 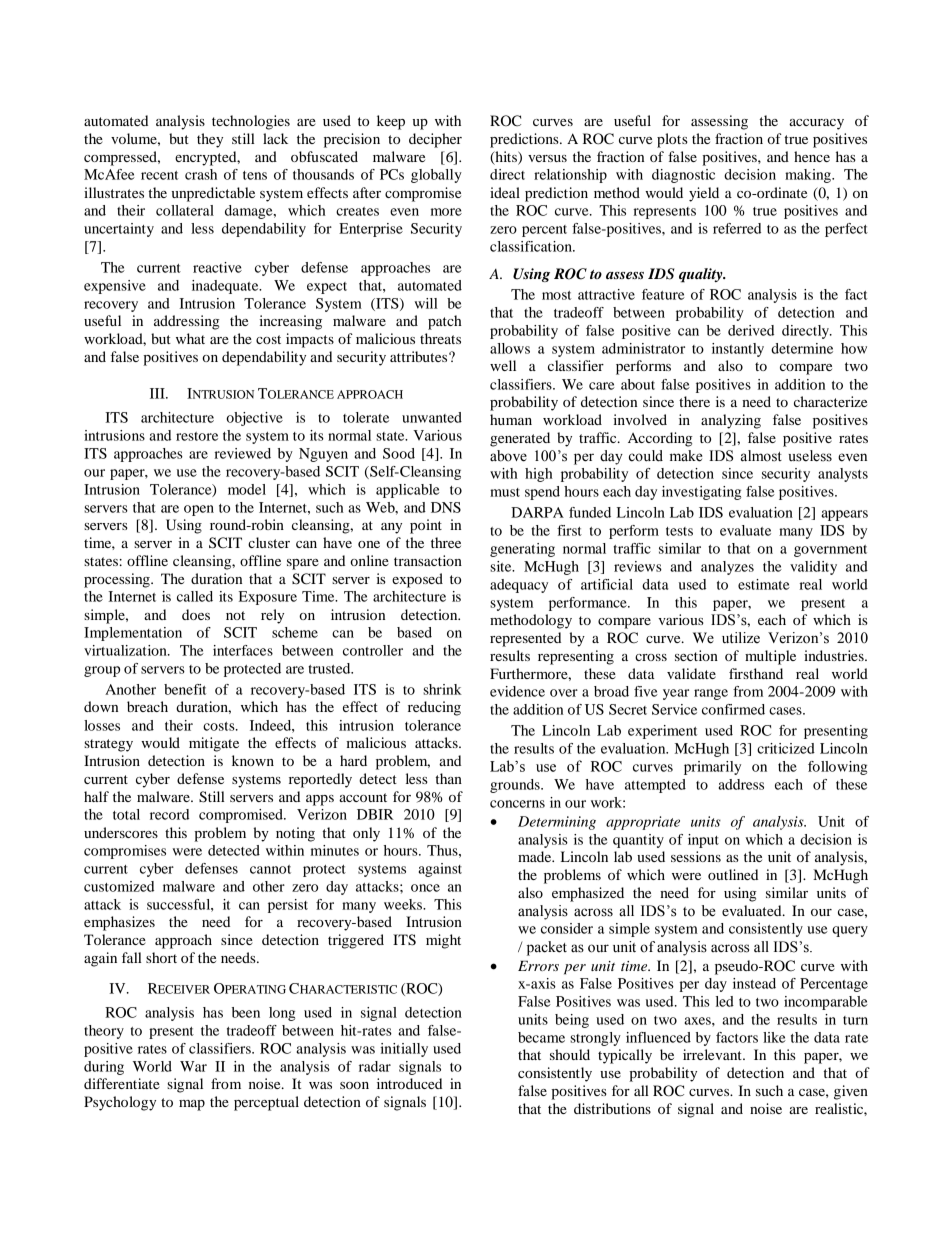 I want to click on reducing, so click(x=434, y=708).
